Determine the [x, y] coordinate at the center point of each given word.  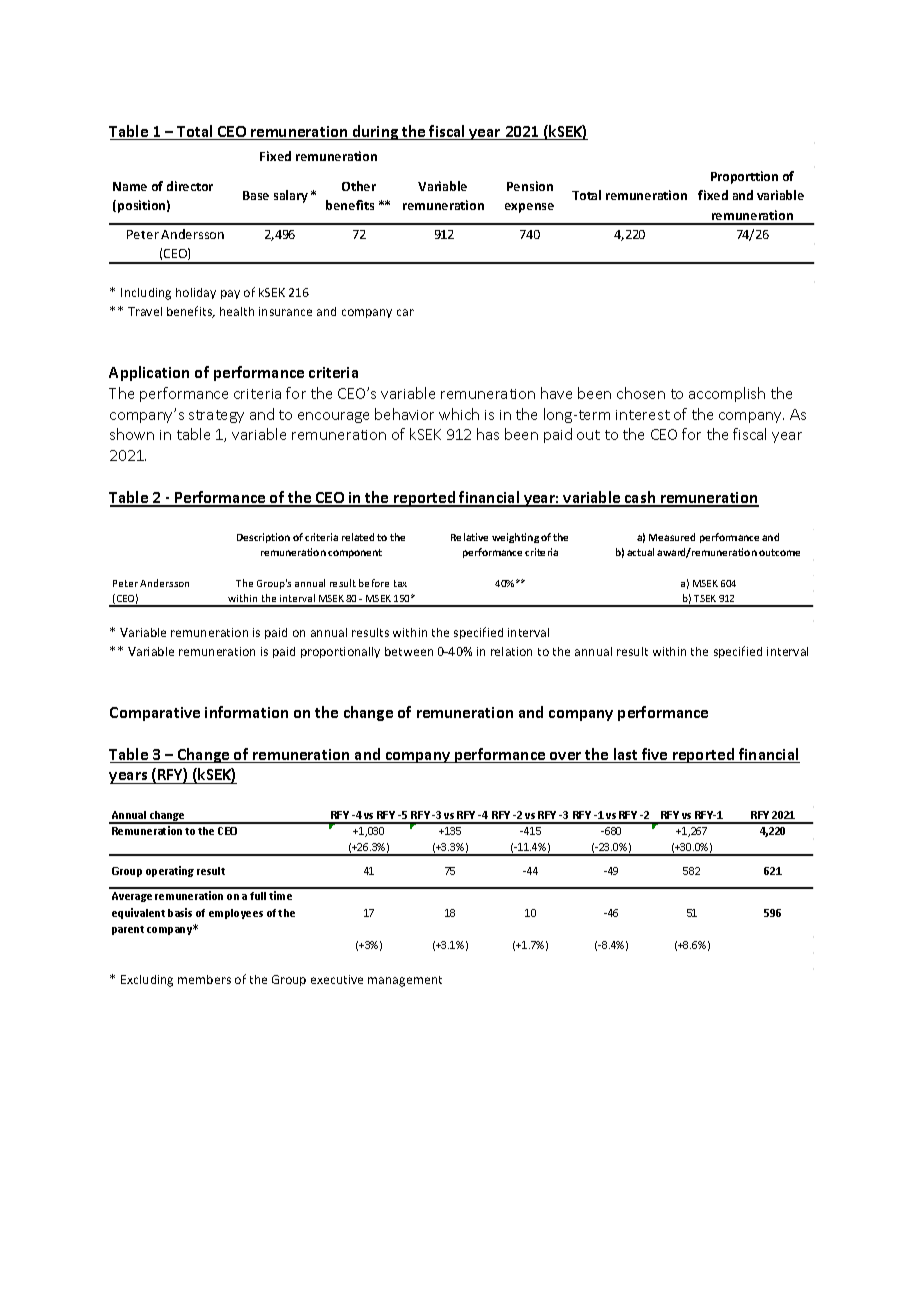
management [405, 981]
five [655, 755]
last [626, 755]
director [190, 186]
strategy [216, 416]
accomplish [727, 394]
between [409, 651]
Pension [530, 186]
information [246, 712]
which [459, 414]
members [204, 979]
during [376, 132]
